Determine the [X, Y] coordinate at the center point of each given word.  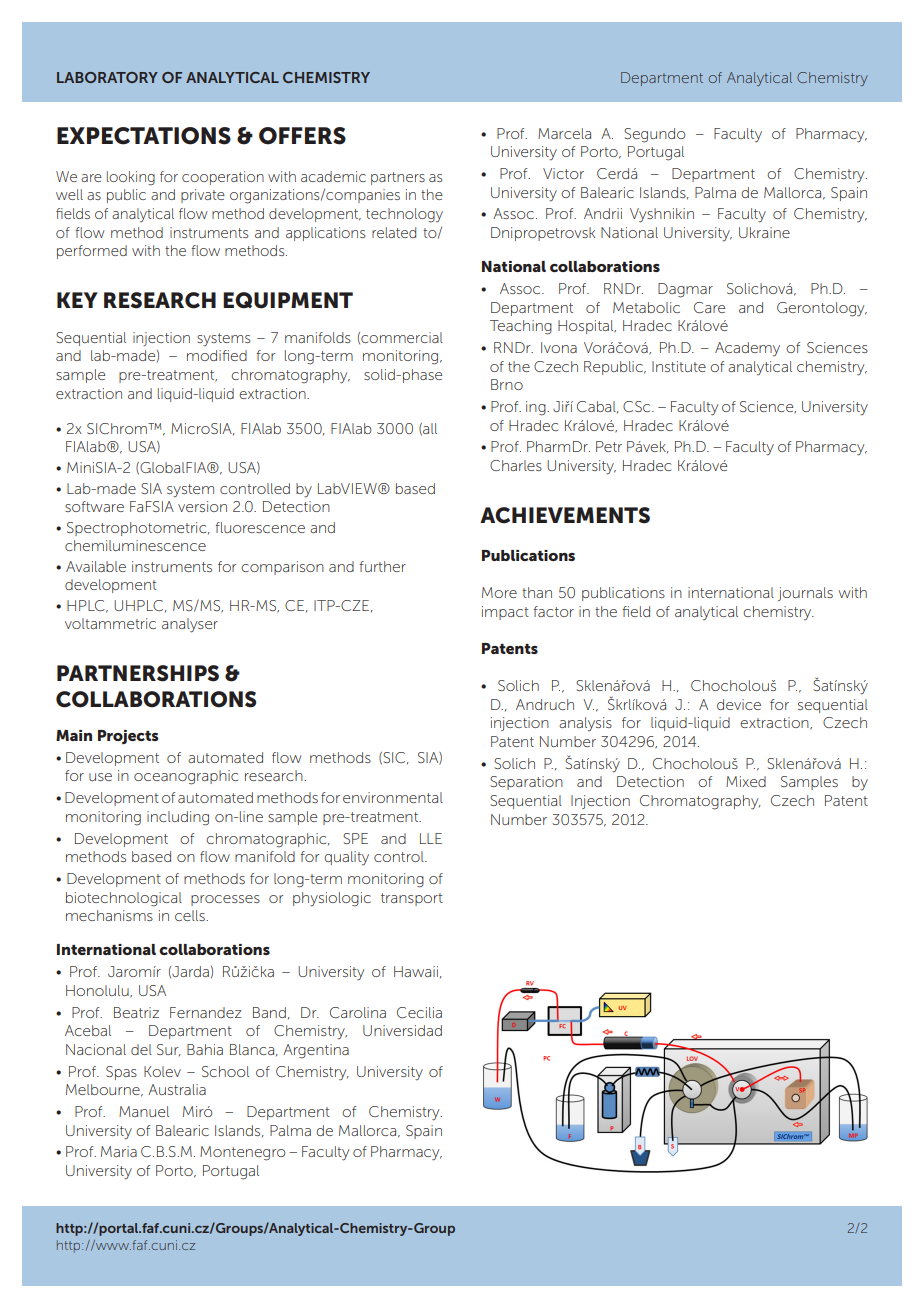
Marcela [564, 133]
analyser [190, 625]
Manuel [144, 1111]
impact [505, 613]
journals [805, 594]
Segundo [655, 135]
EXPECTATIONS [144, 136]
